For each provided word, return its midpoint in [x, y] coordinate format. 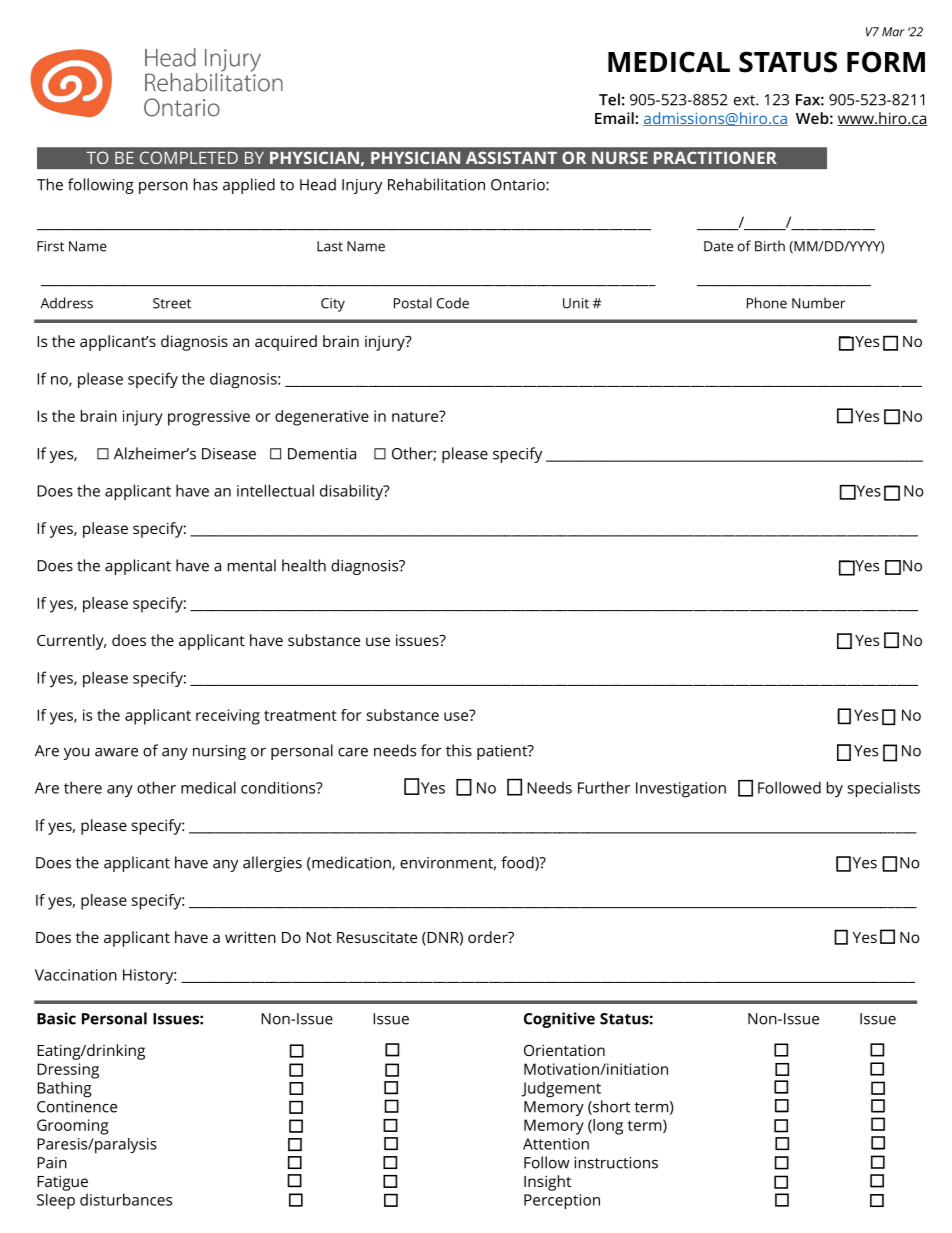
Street [172, 303]
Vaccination [76, 975]
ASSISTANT [511, 157]
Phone [767, 303]
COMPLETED [189, 157]
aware [116, 752]
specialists [884, 790]
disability [352, 492]
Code [453, 303]
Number [818, 303]
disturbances [126, 1199]
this [459, 750]
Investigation [681, 790]
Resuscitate [377, 937]
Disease [229, 454]
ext [745, 100]
